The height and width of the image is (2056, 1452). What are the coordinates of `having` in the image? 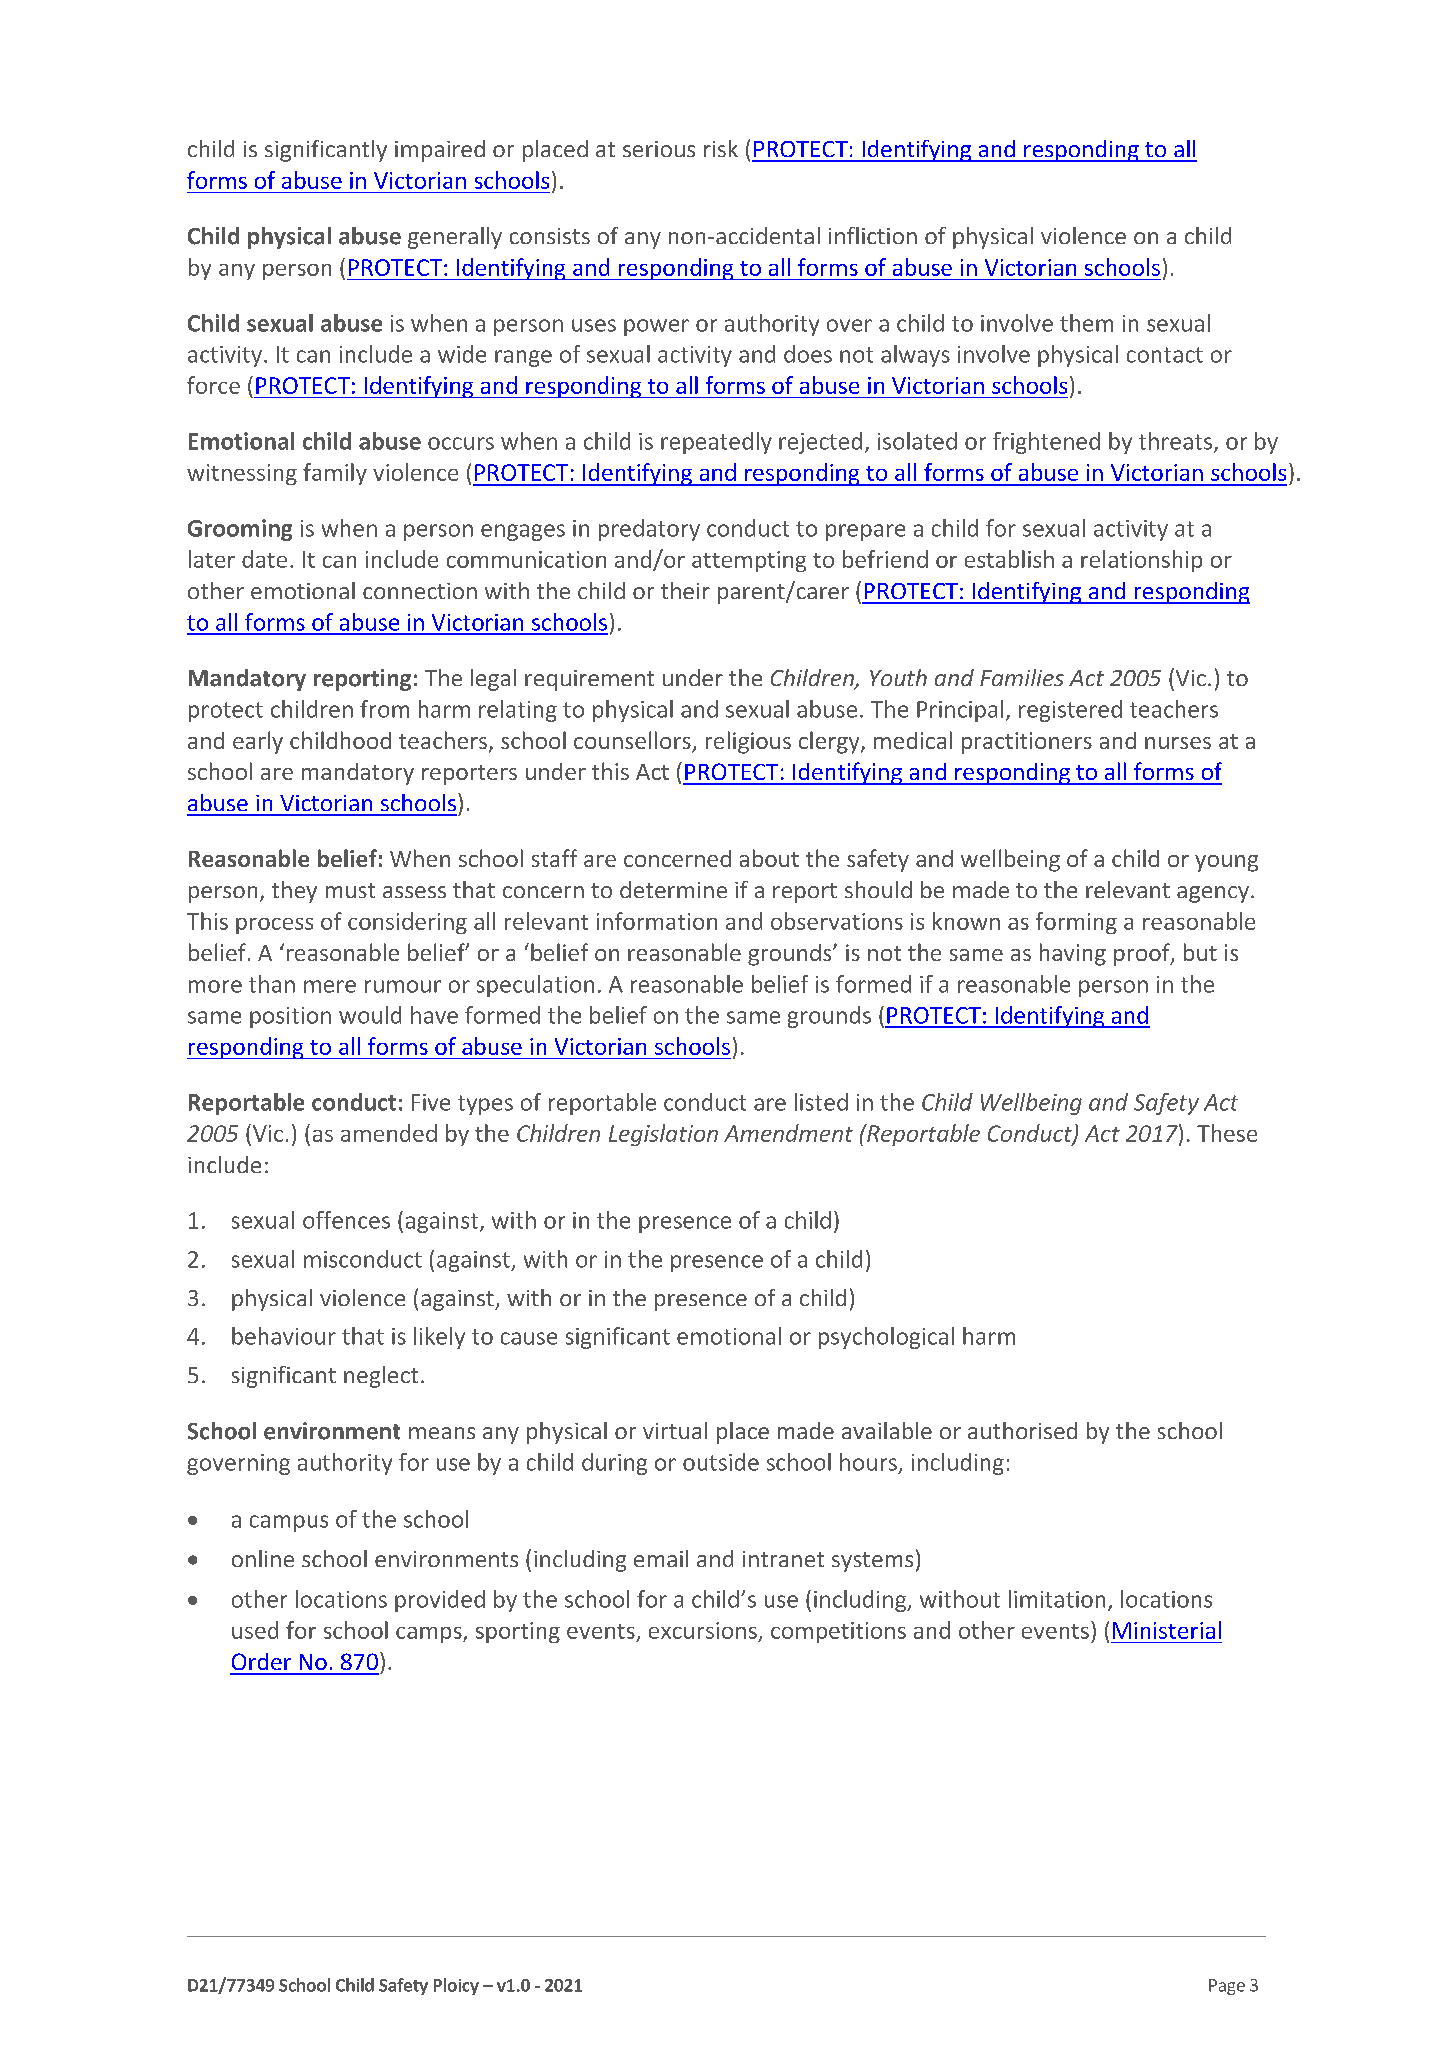 It's located at (1073, 954).
